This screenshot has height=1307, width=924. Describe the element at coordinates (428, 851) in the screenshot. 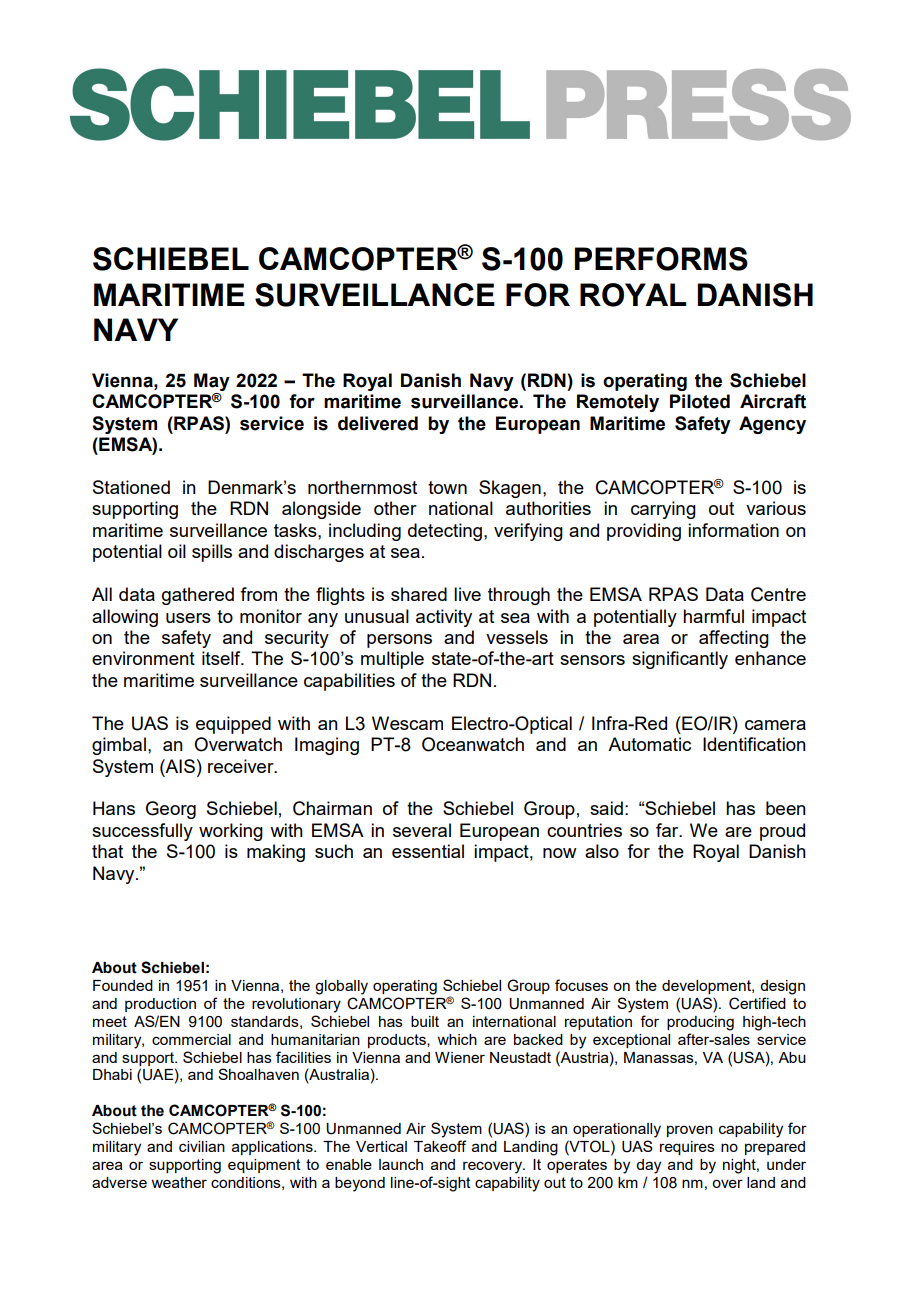

I see `essential` at that location.
